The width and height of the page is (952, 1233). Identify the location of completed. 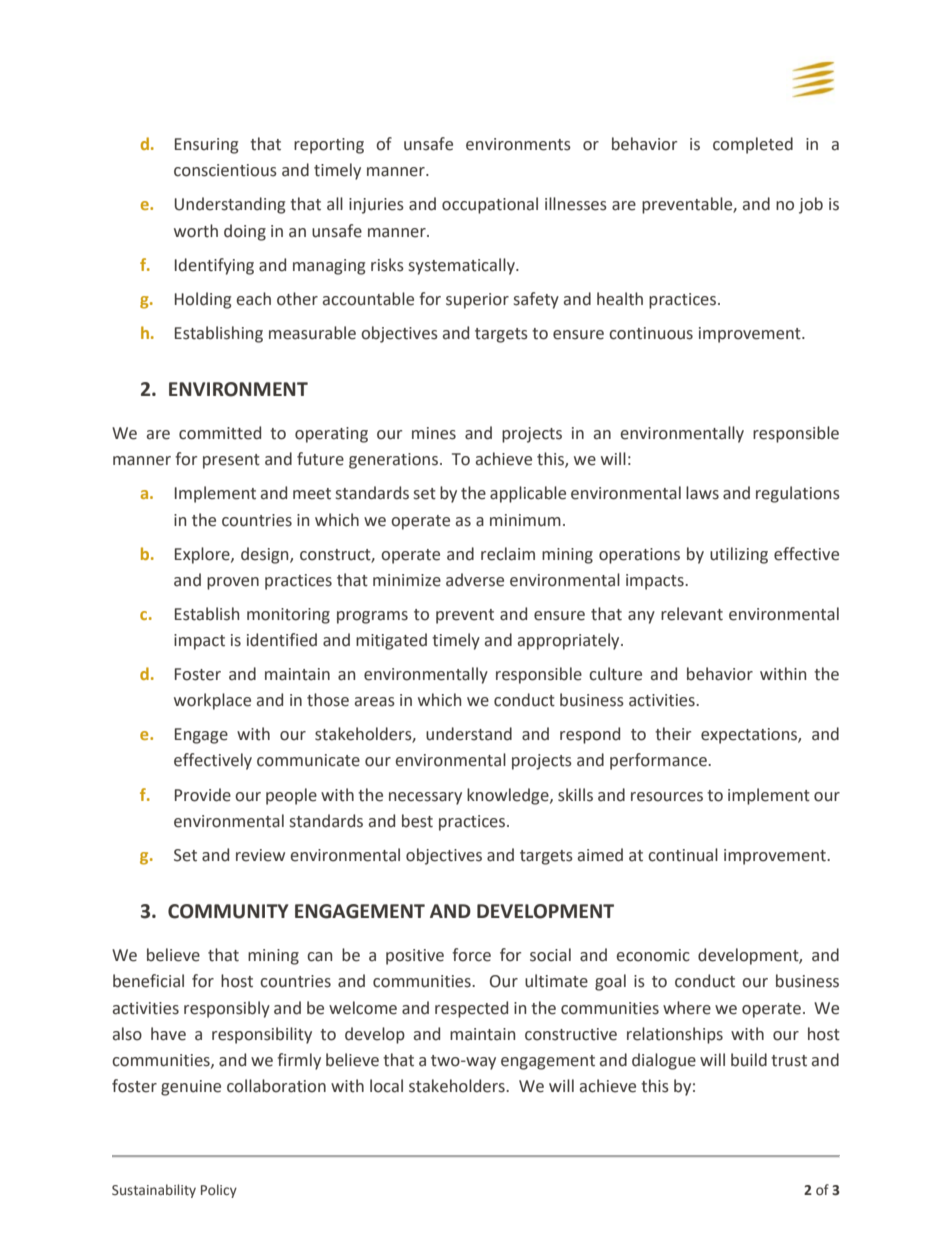
(753, 145).
